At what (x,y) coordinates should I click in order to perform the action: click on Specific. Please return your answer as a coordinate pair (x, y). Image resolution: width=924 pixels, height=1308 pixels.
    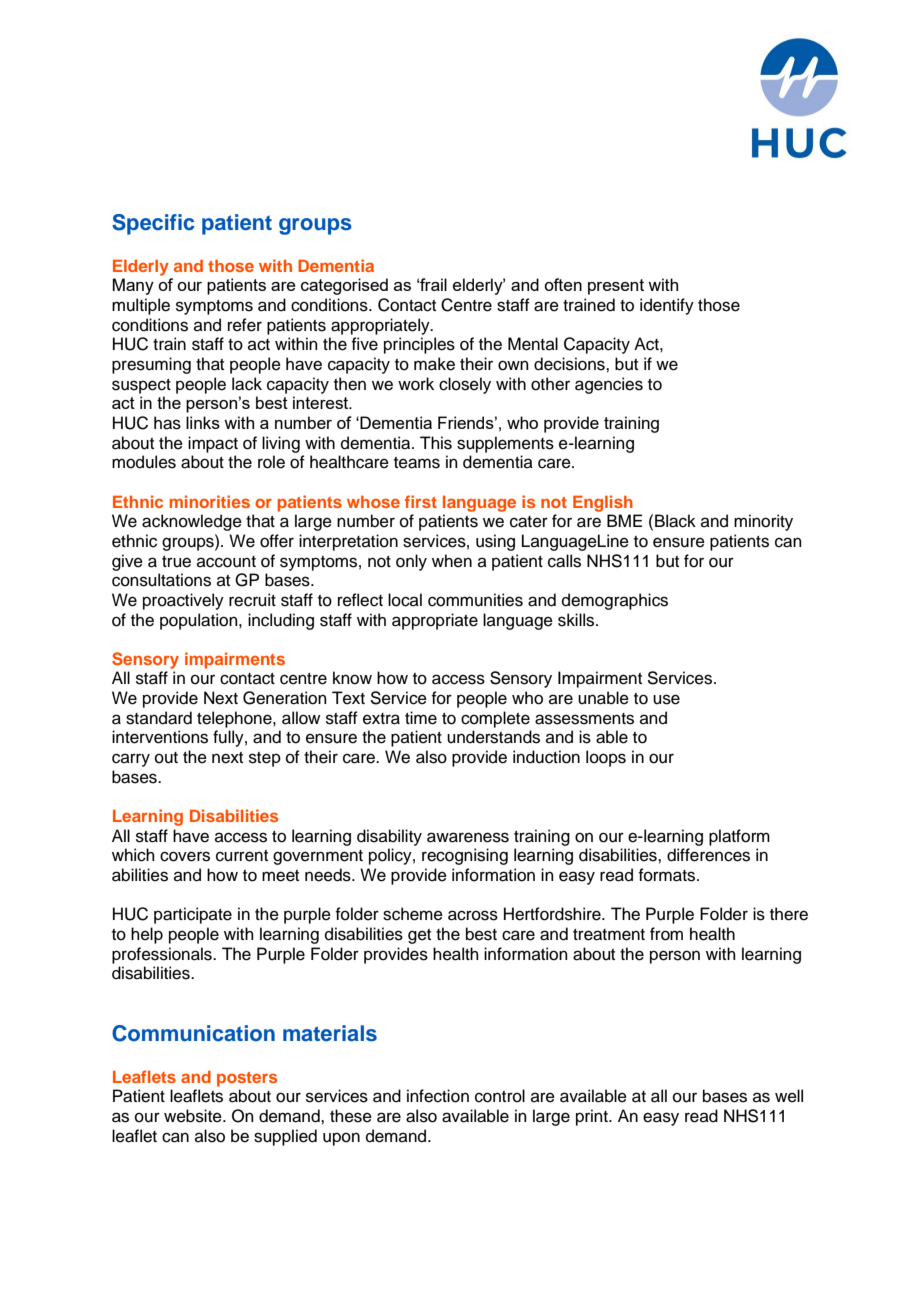
    Looking at the image, I should click on (153, 224).
